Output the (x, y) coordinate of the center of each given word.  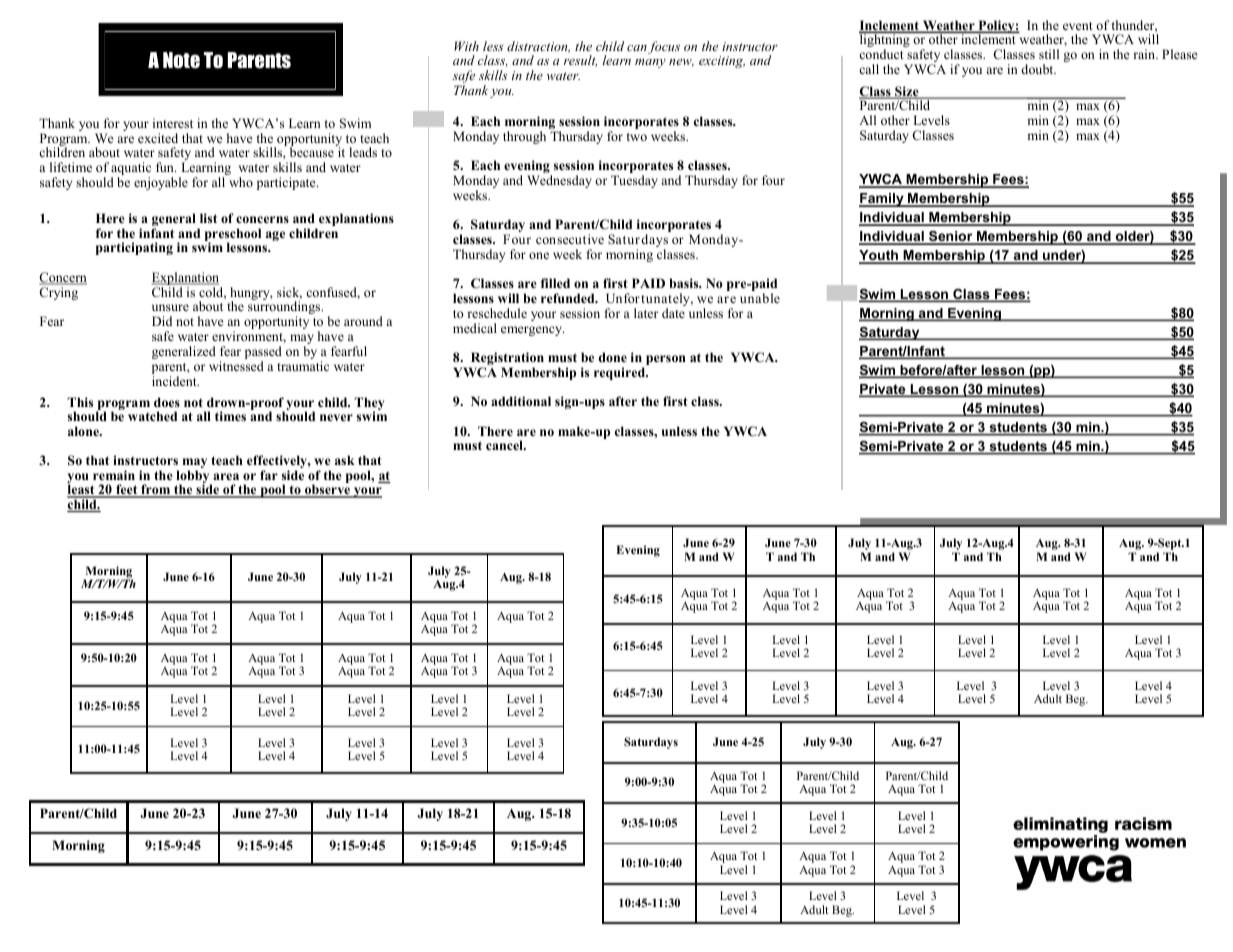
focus (664, 47)
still (1049, 54)
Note (181, 60)
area (226, 476)
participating (134, 248)
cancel (505, 445)
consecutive (570, 239)
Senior (951, 238)
